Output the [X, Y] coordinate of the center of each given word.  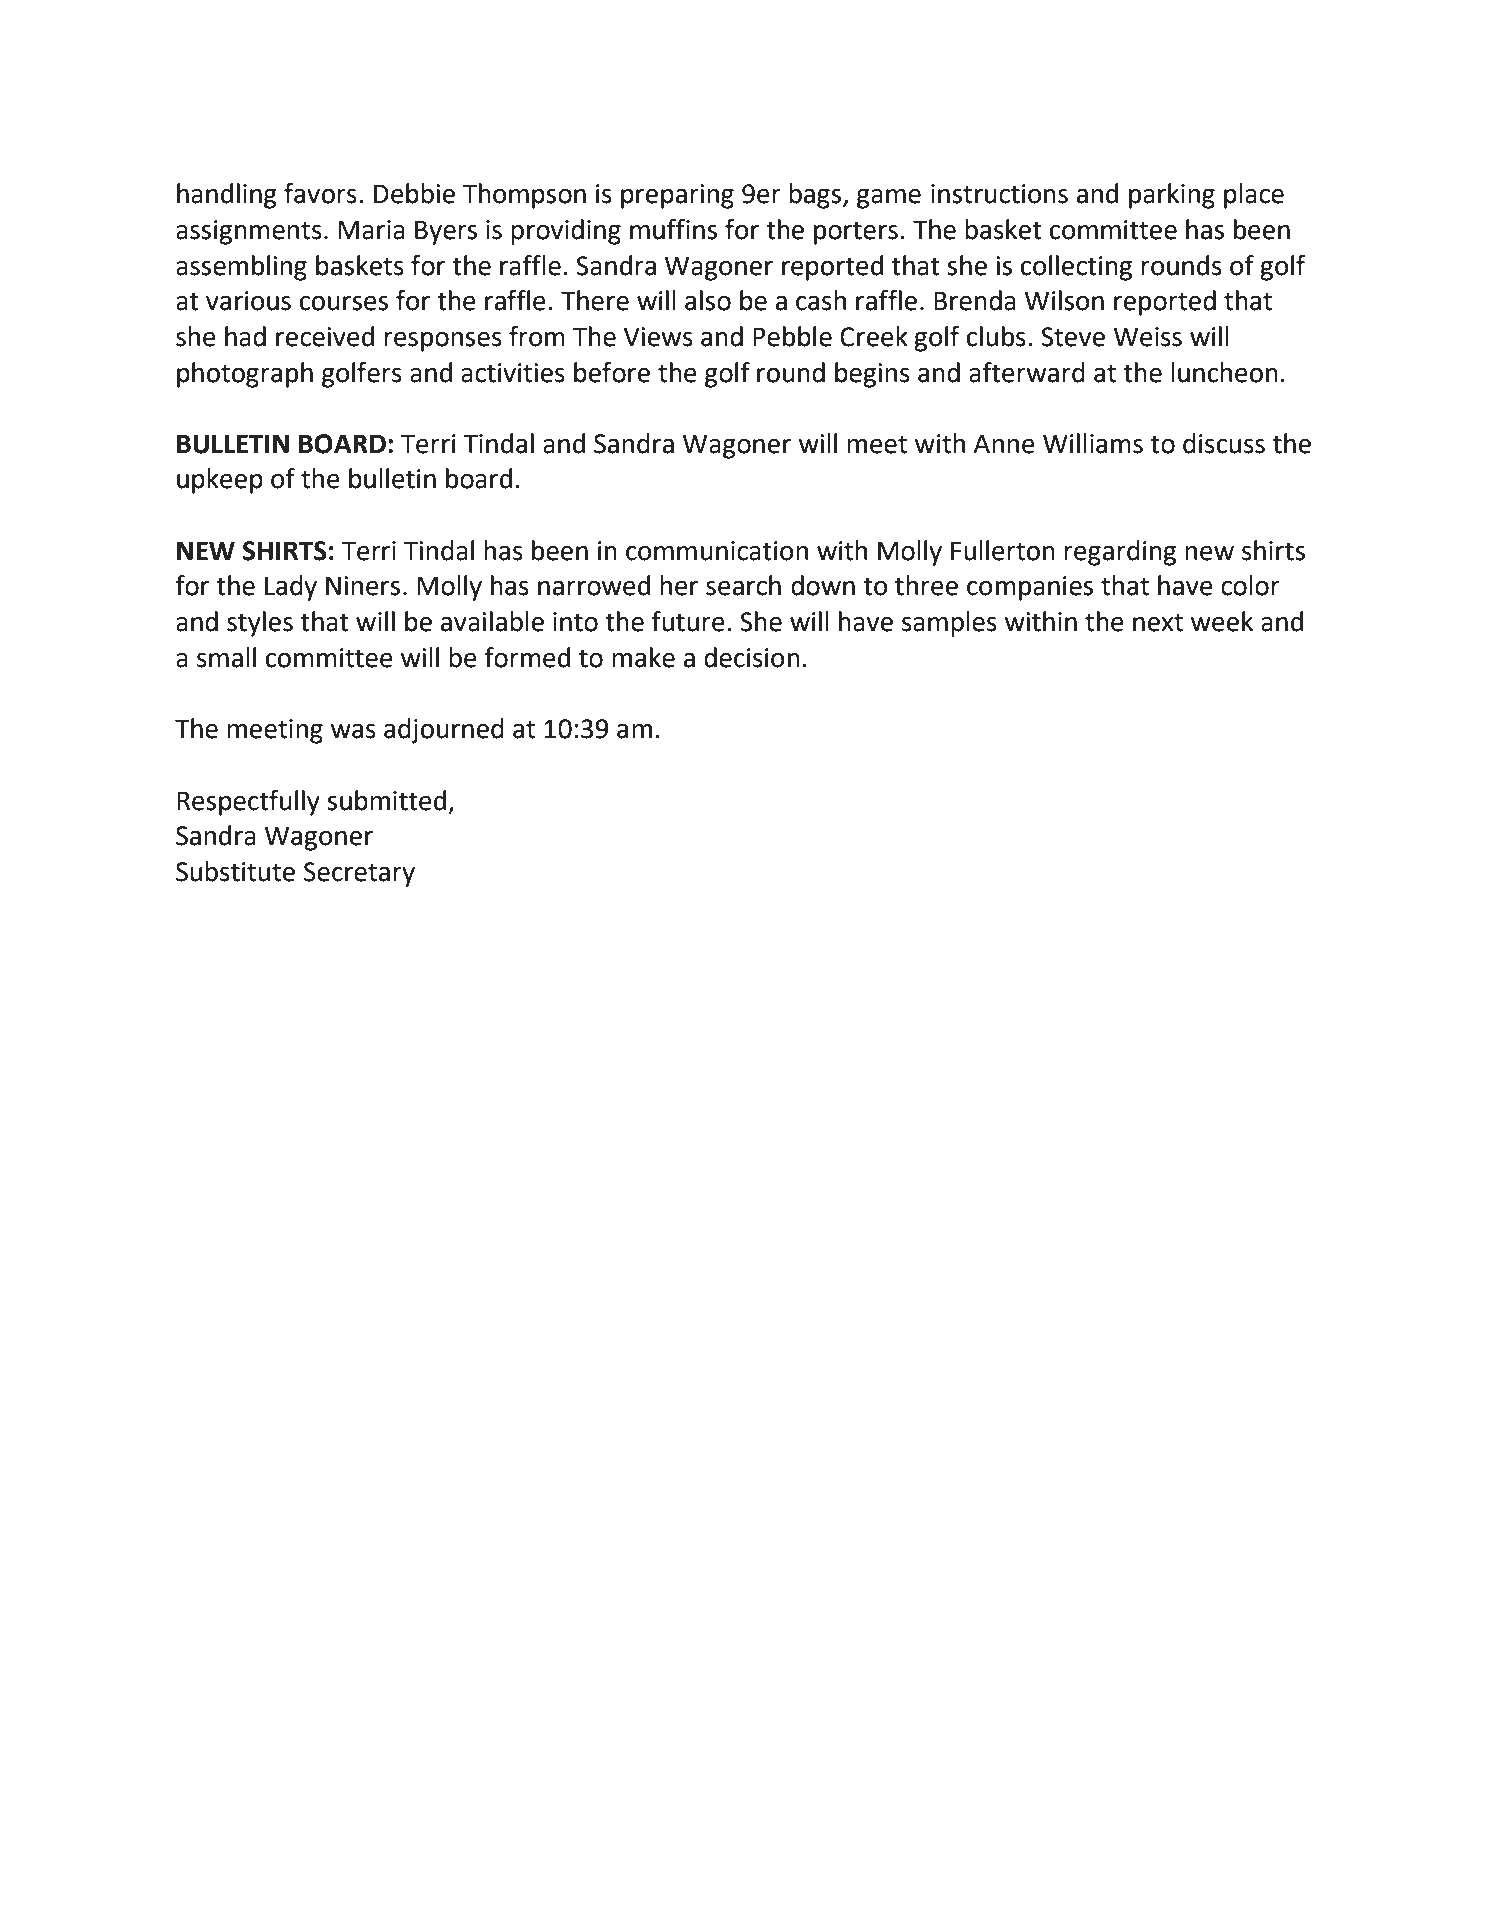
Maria [371, 230]
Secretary [359, 874]
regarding [1120, 553]
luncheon [1224, 372]
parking [1172, 196]
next [1158, 622]
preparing [677, 196]
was [353, 731]
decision [752, 657]
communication [717, 551]
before [612, 372]
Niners [363, 586]
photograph [245, 375]
